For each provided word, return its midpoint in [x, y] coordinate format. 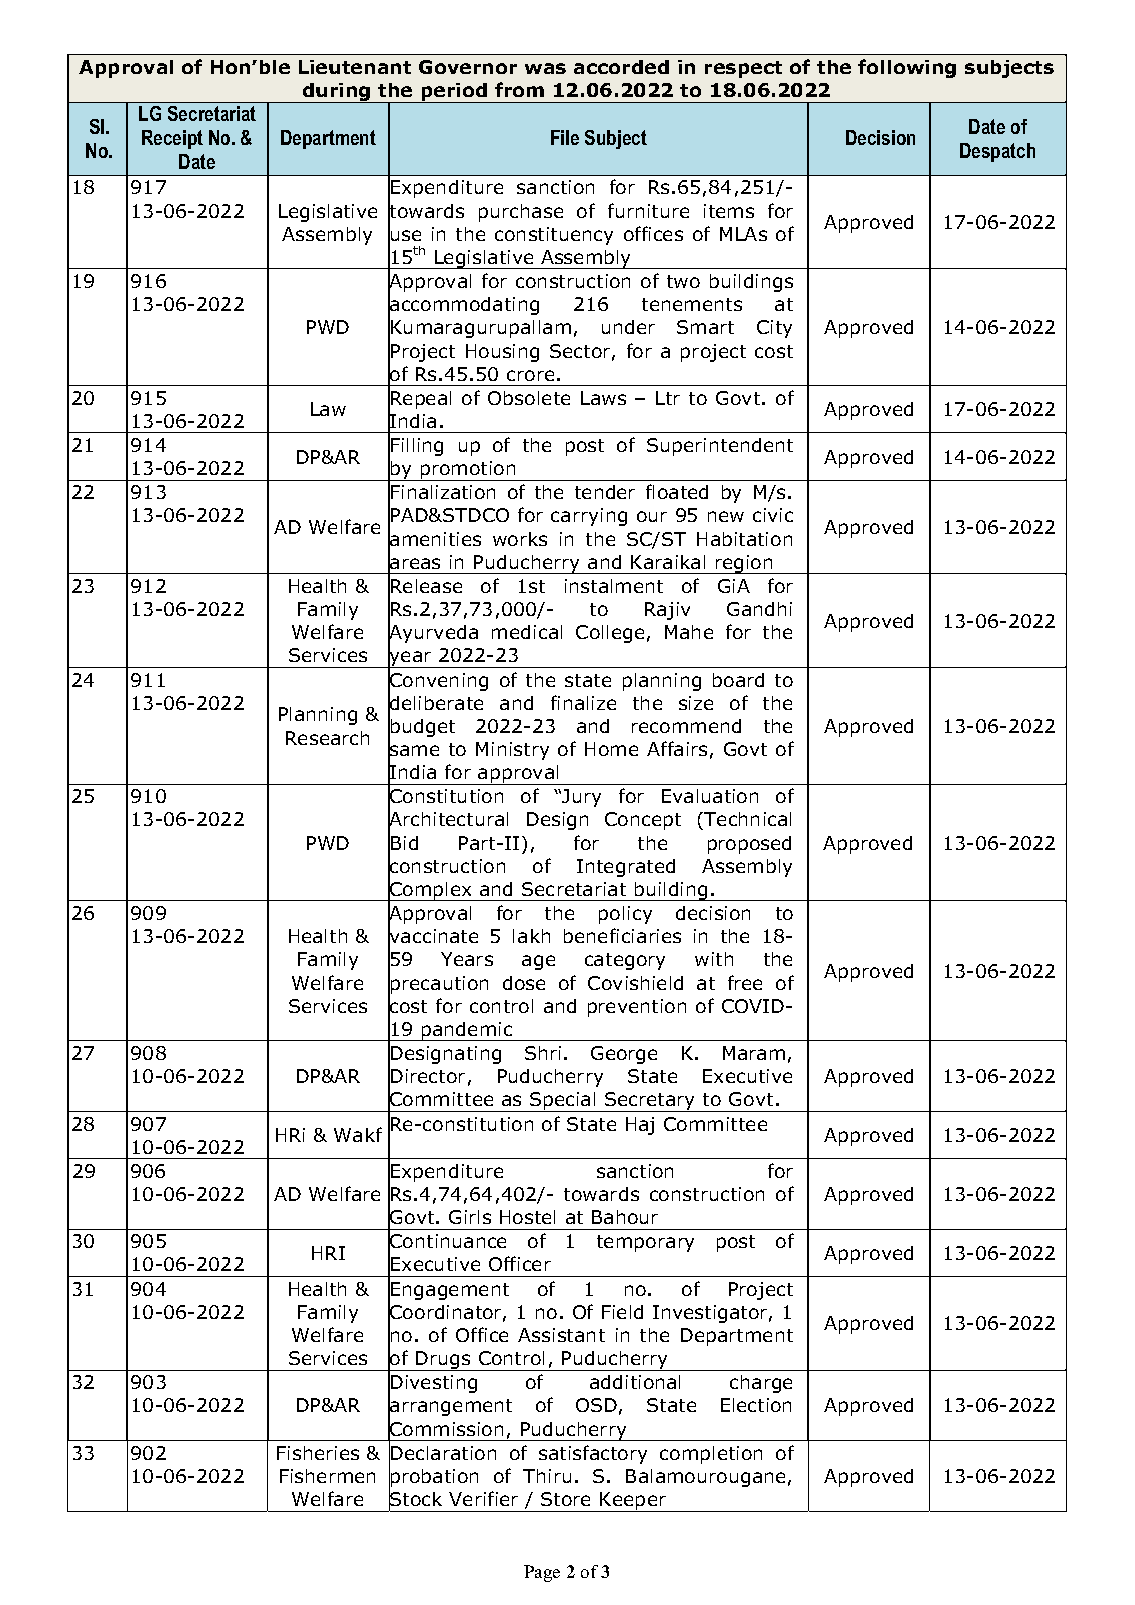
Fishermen [327, 1476]
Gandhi [759, 609]
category [625, 961]
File [565, 137]
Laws [603, 398]
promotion [468, 471]
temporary [645, 1243]
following [907, 68]
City [774, 329]
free [745, 982]
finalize [583, 702]
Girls [470, 1217]
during [337, 93]
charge [761, 1384]
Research [327, 738]
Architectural [448, 820]
